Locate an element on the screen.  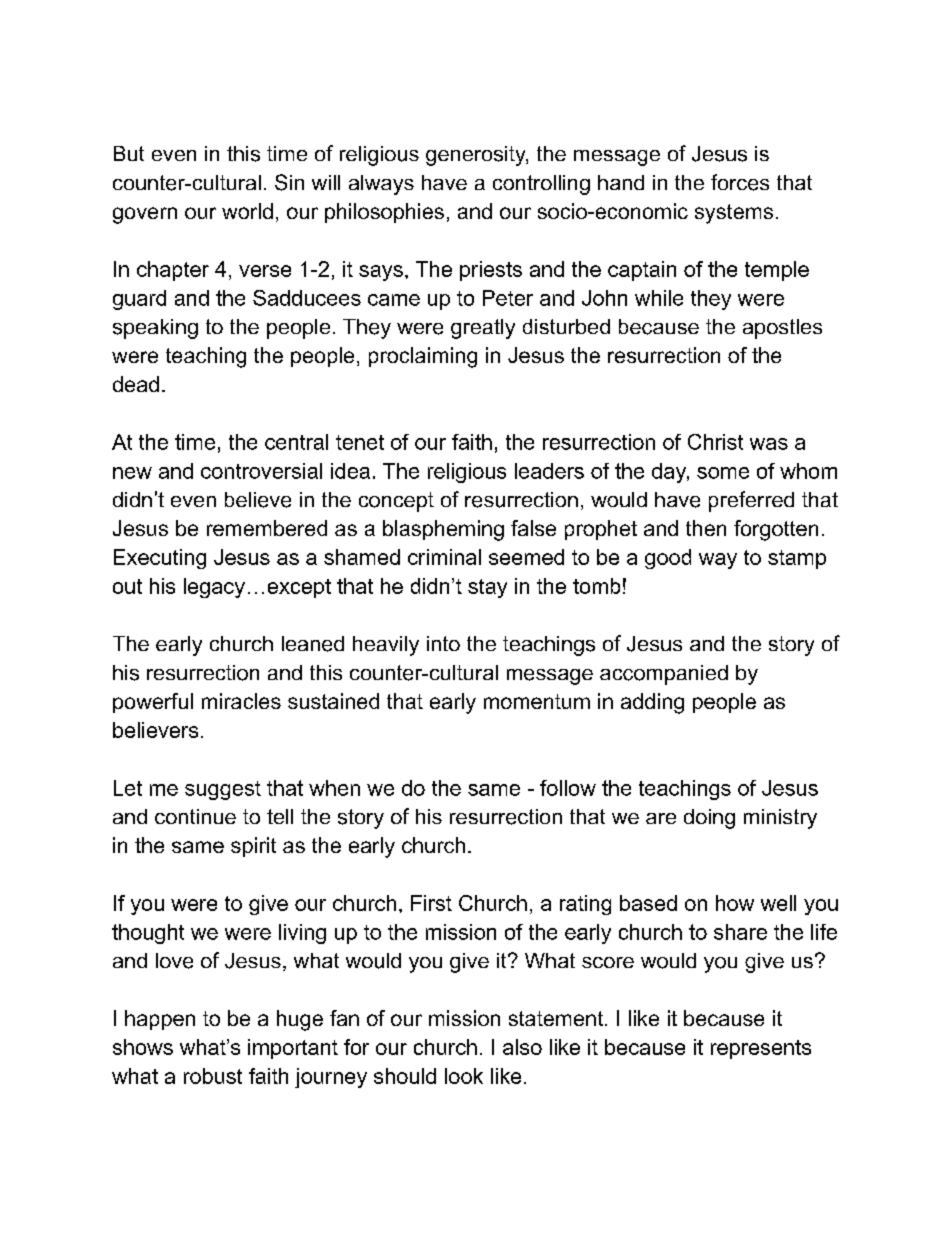
forces is located at coordinates (740, 182).
